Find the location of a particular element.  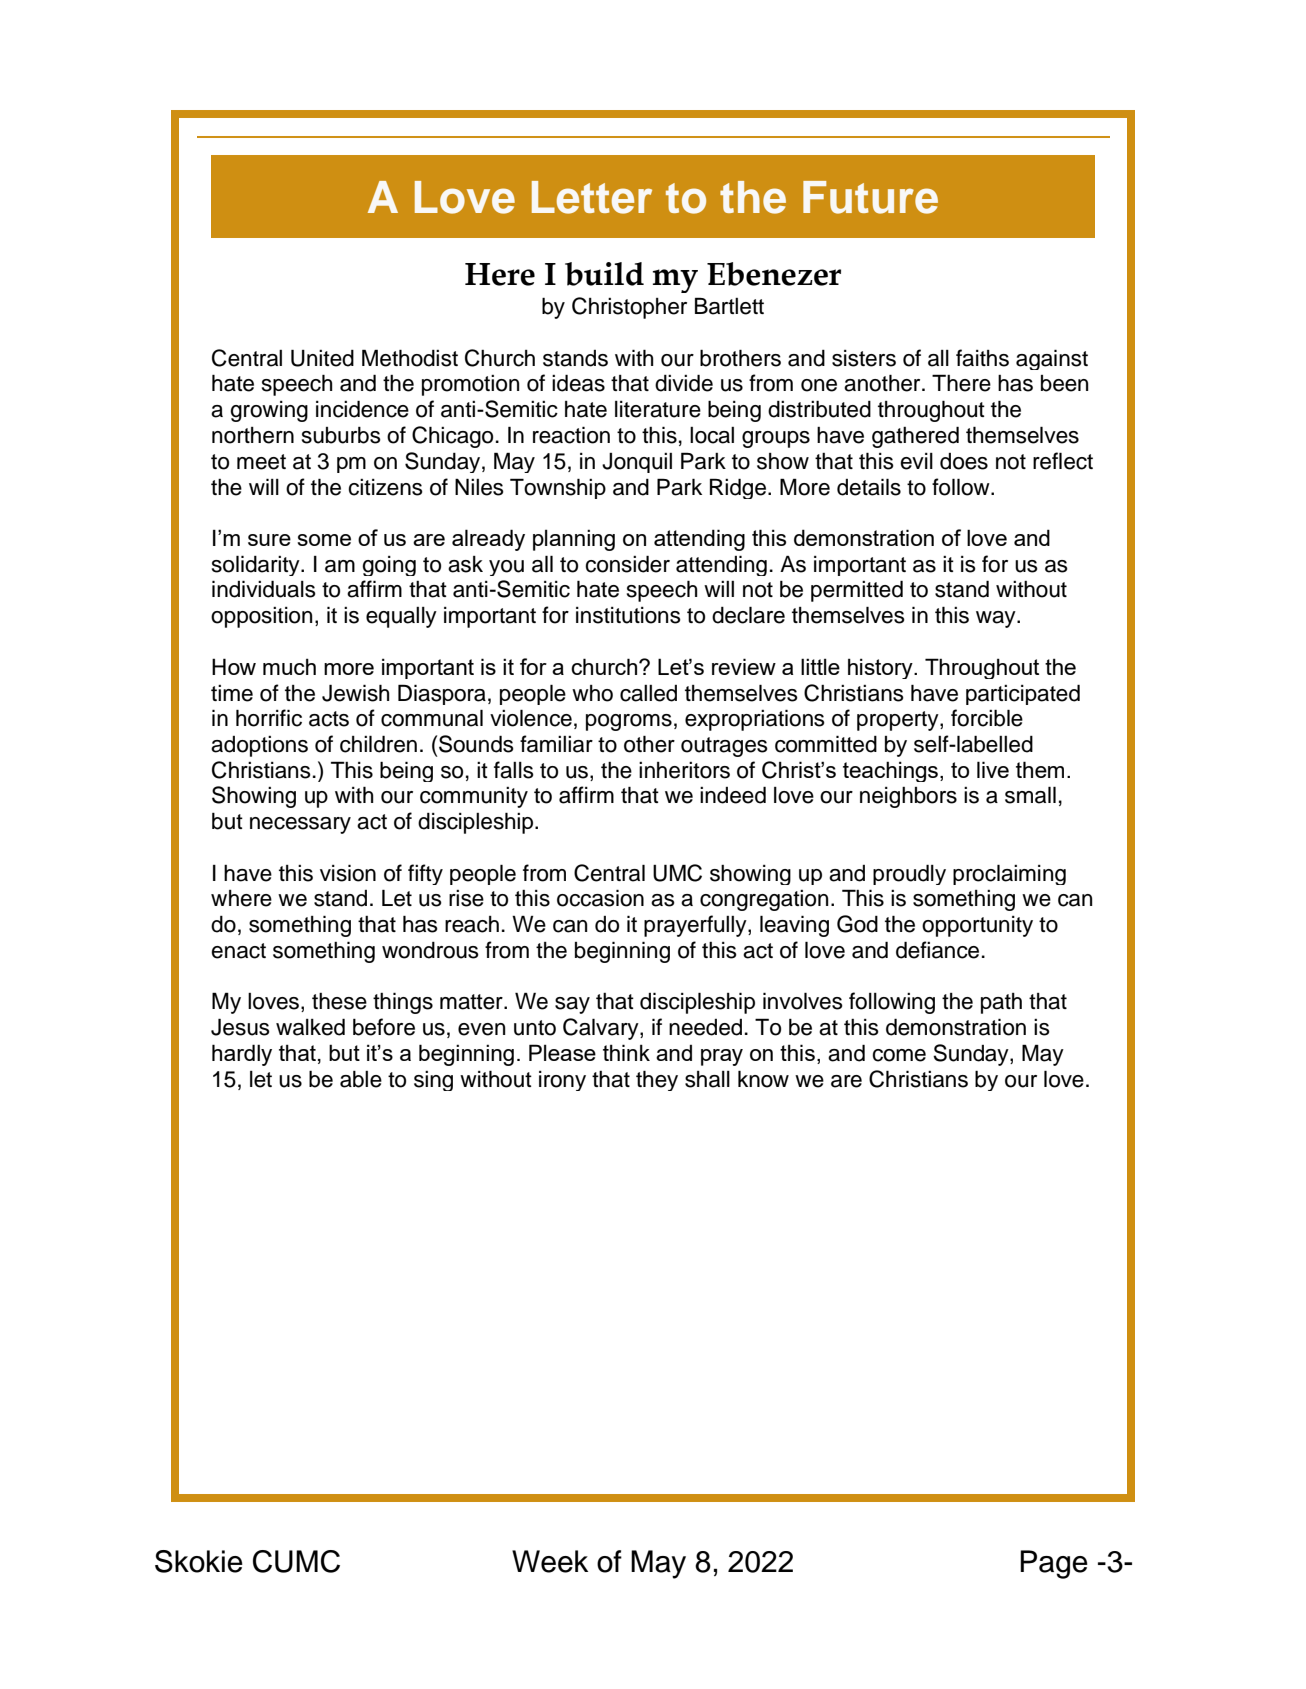

pogroms is located at coordinates (629, 722).
